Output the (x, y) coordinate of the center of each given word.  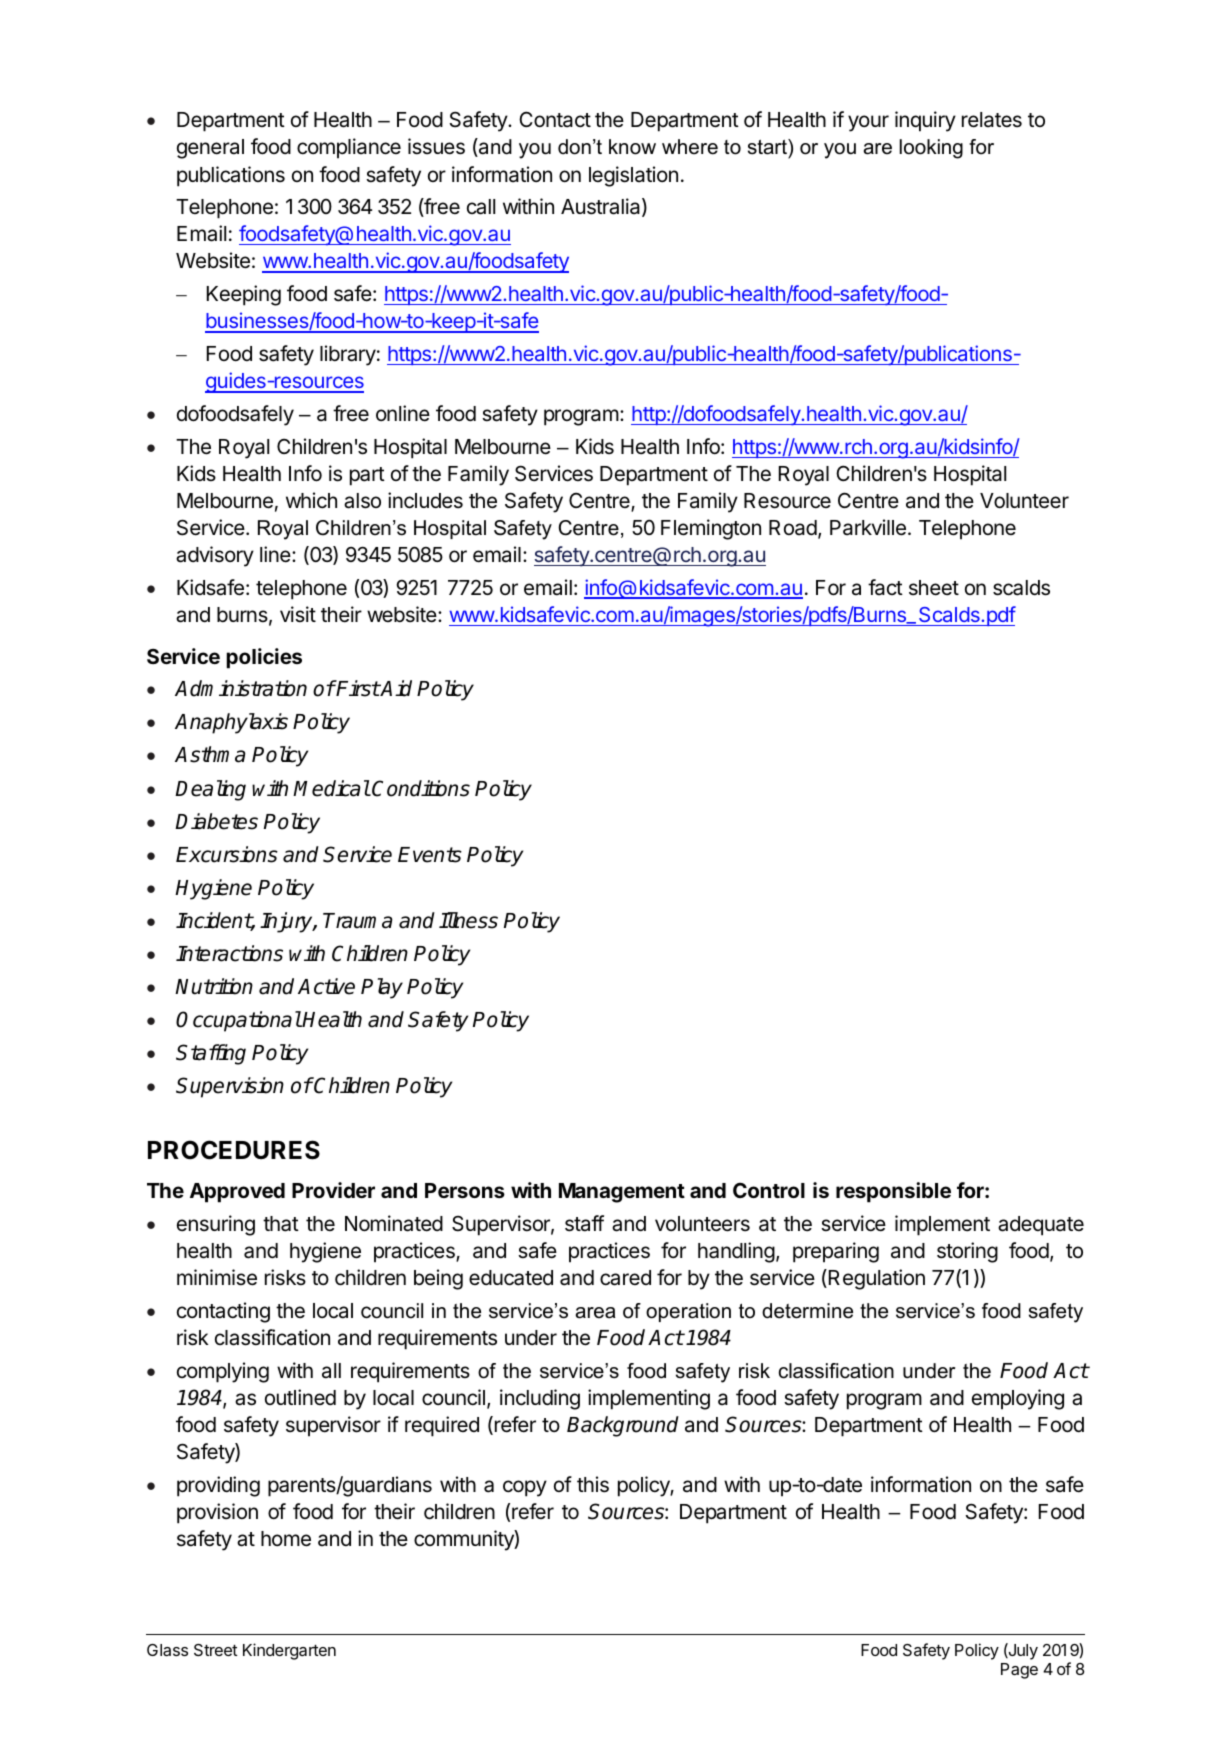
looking (931, 149)
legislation (633, 176)
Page (1019, 1671)
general (210, 149)
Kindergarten (289, 1651)
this (593, 1484)
